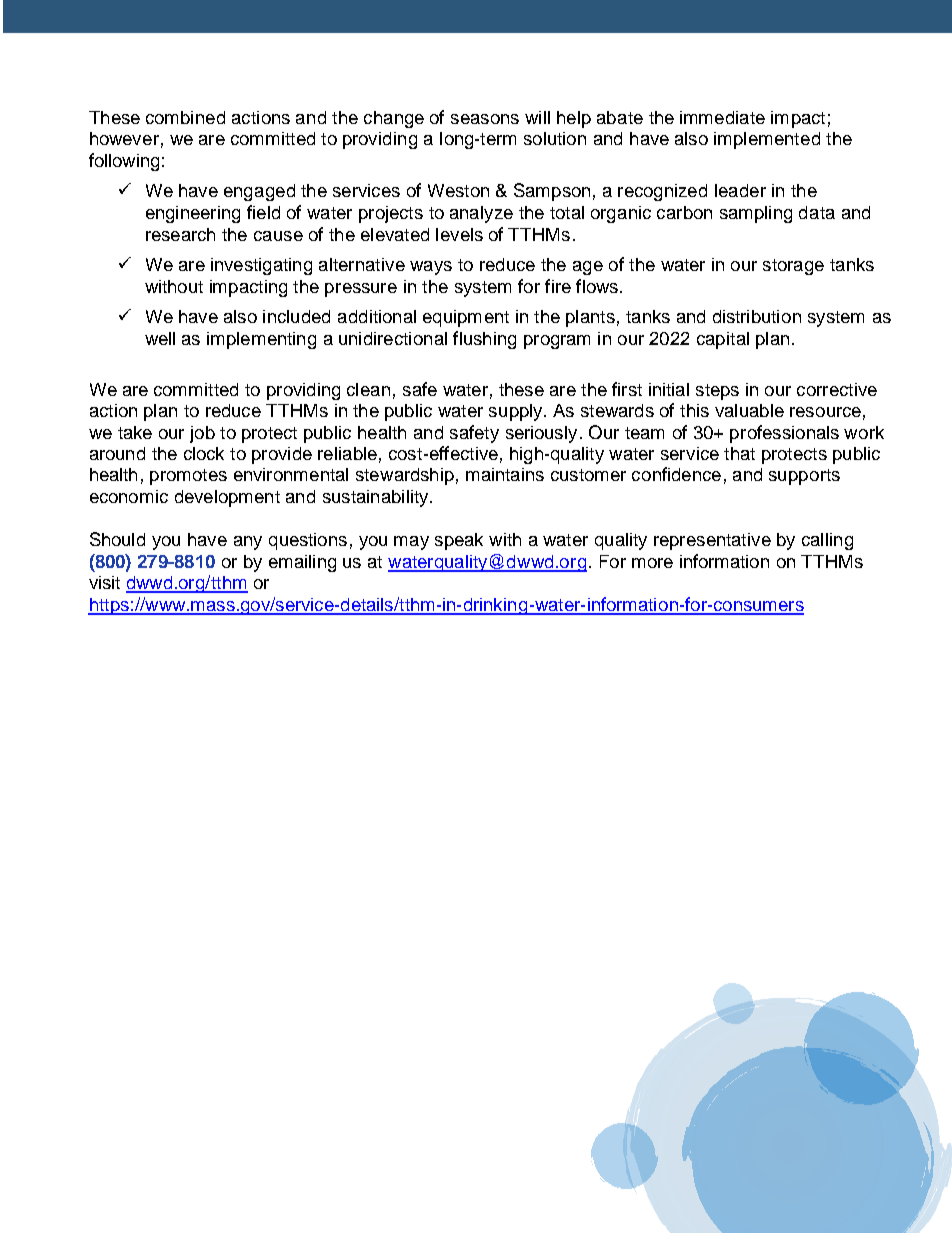 The width and height of the screenshot is (952, 1233). I want to click on seasons, so click(485, 119).
